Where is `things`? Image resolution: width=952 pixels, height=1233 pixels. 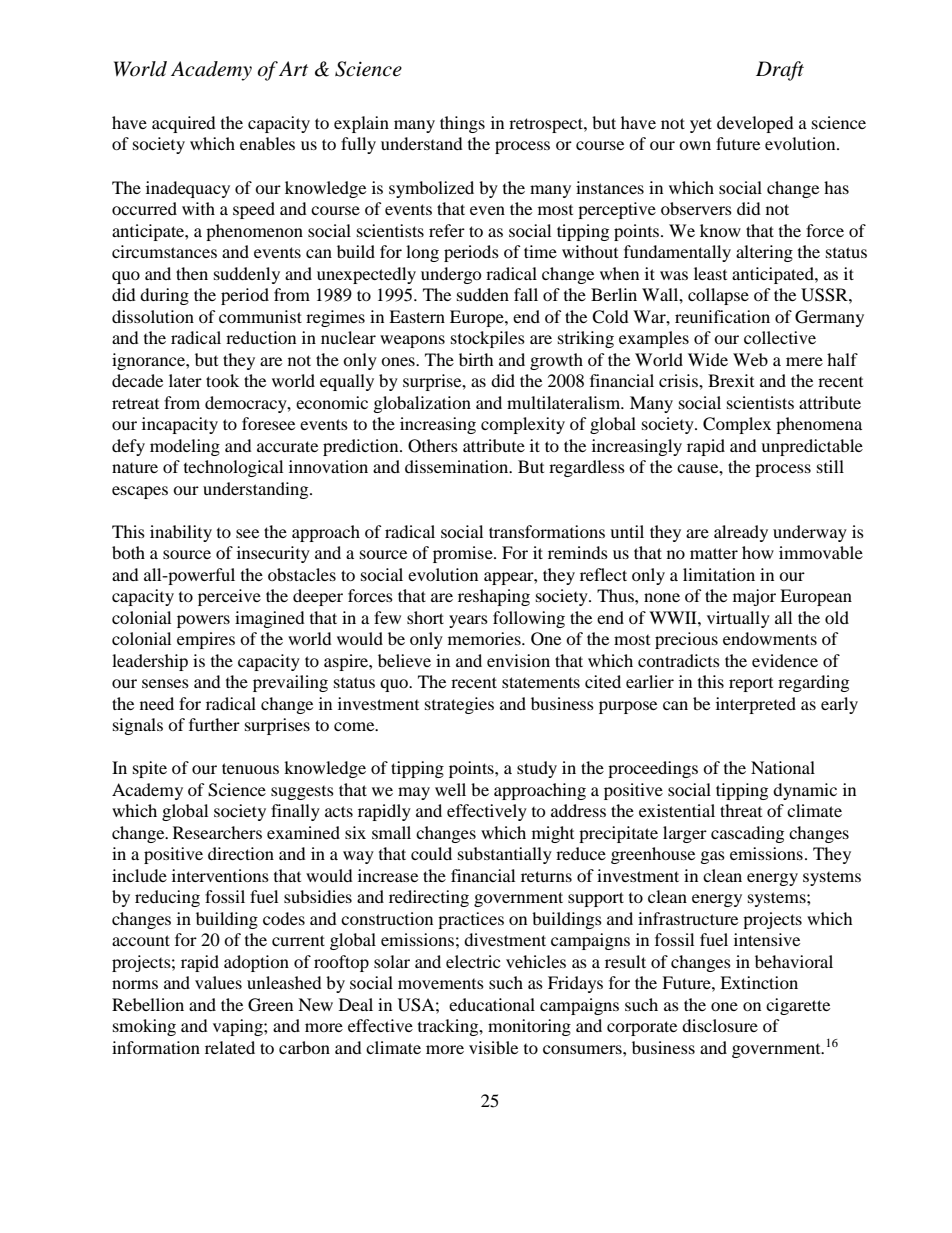 things is located at coordinates (462, 124).
